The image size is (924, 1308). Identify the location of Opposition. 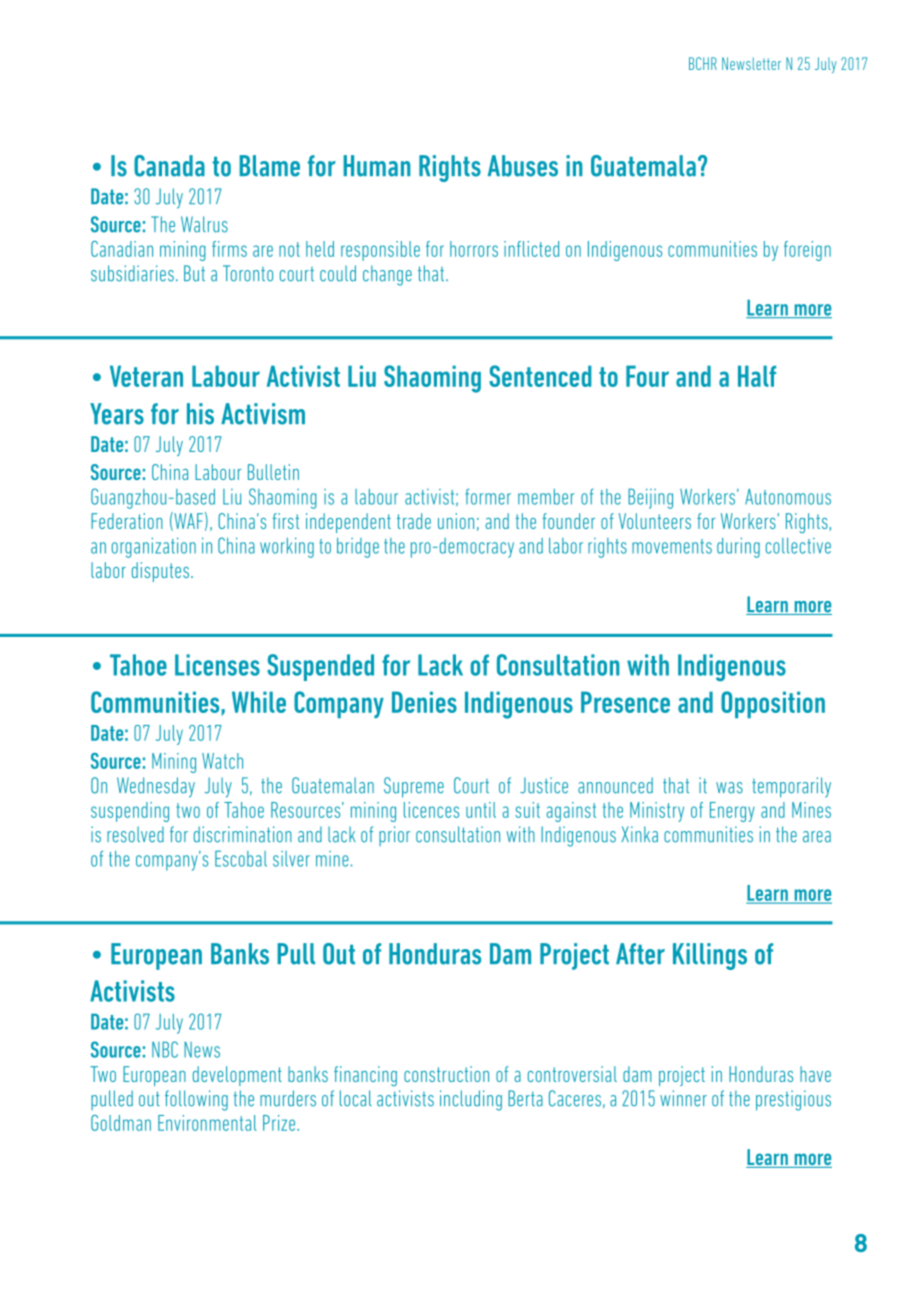
(773, 705).
